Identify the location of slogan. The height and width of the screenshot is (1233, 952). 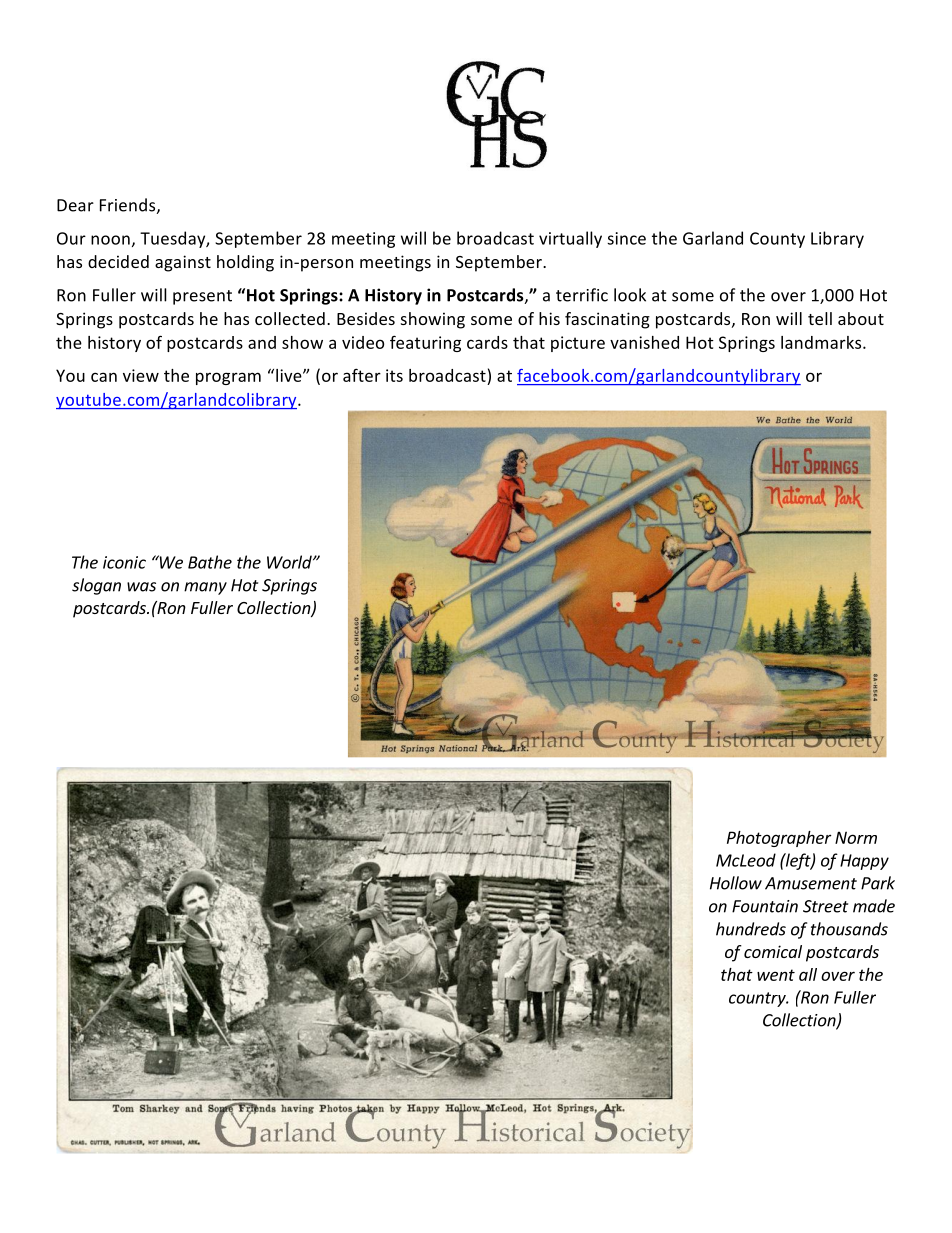
(96, 586).
